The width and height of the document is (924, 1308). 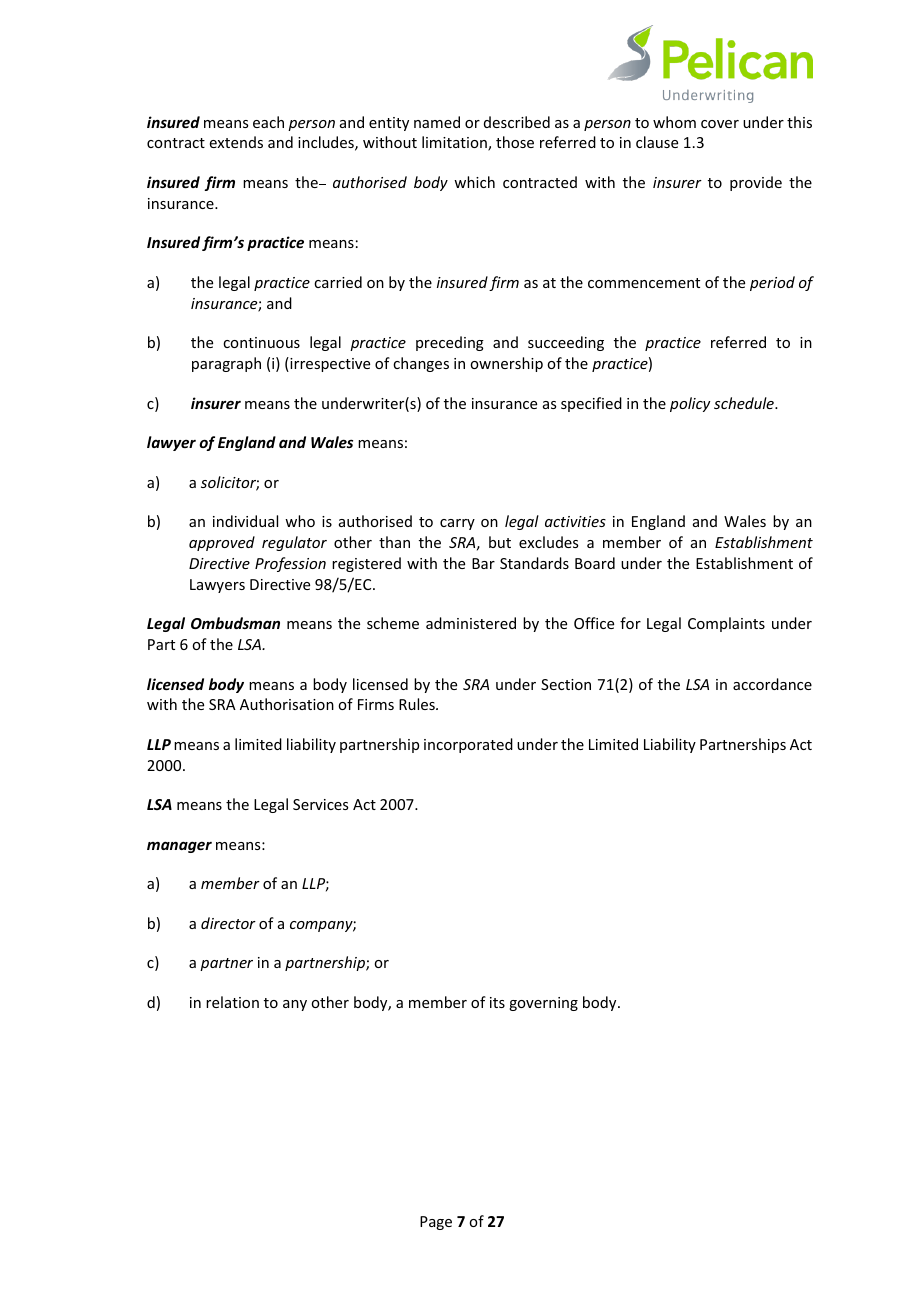 What do you see at coordinates (245, 521) in the document?
I see `individual` at bounding box center [245, 521].
